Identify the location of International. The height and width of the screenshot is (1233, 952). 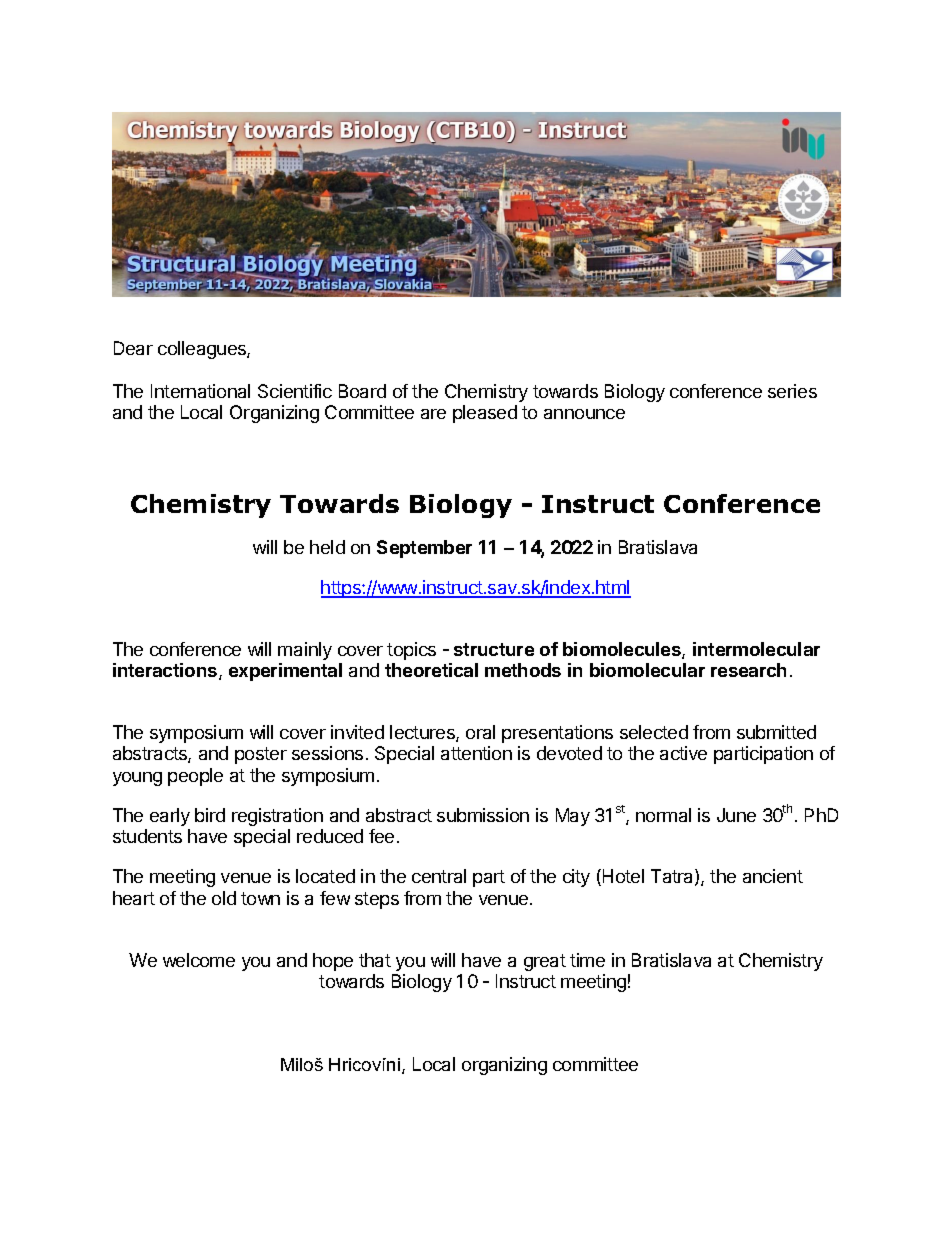
(200, 391).
